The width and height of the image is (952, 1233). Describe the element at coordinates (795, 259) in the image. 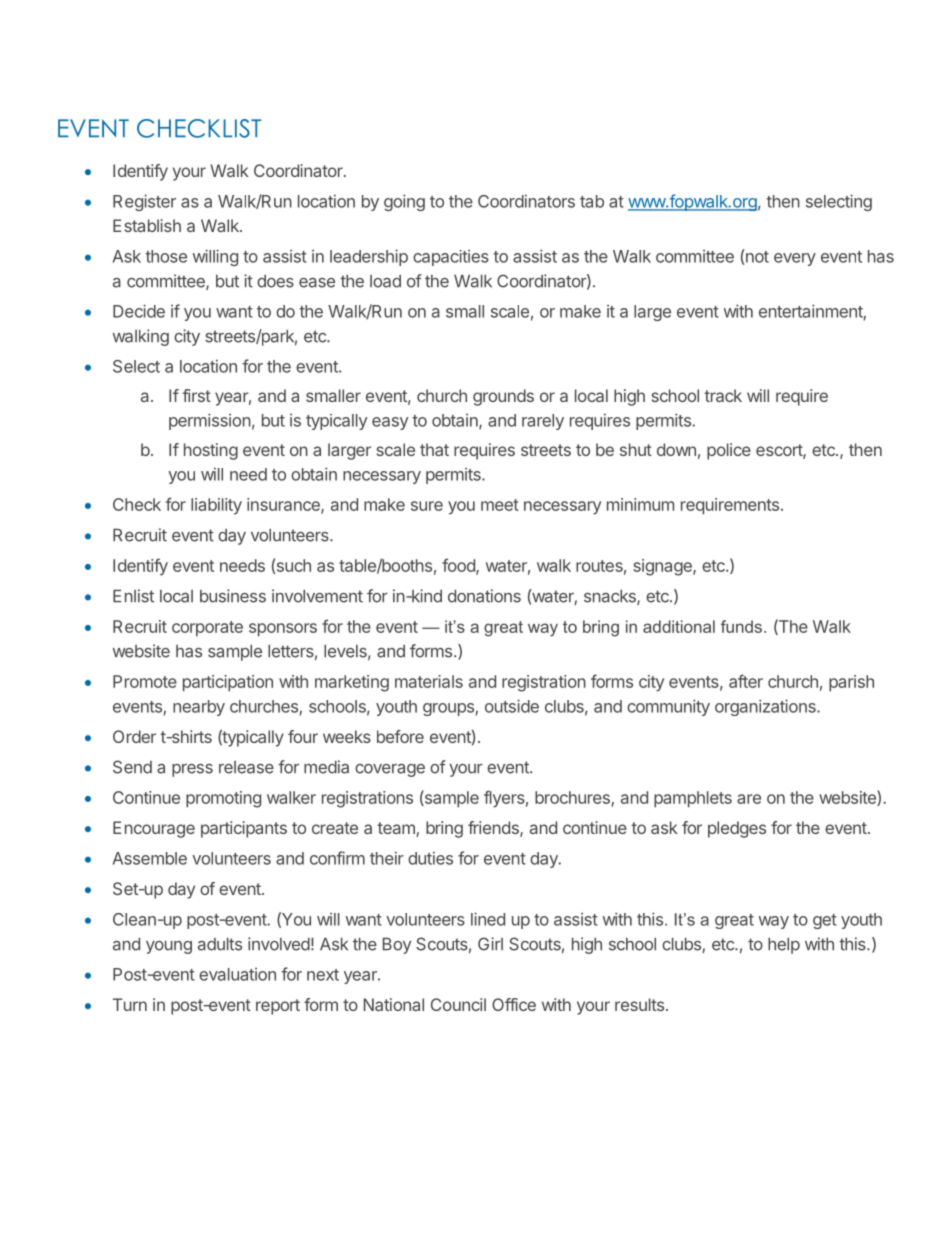

I see `every` at that location.
